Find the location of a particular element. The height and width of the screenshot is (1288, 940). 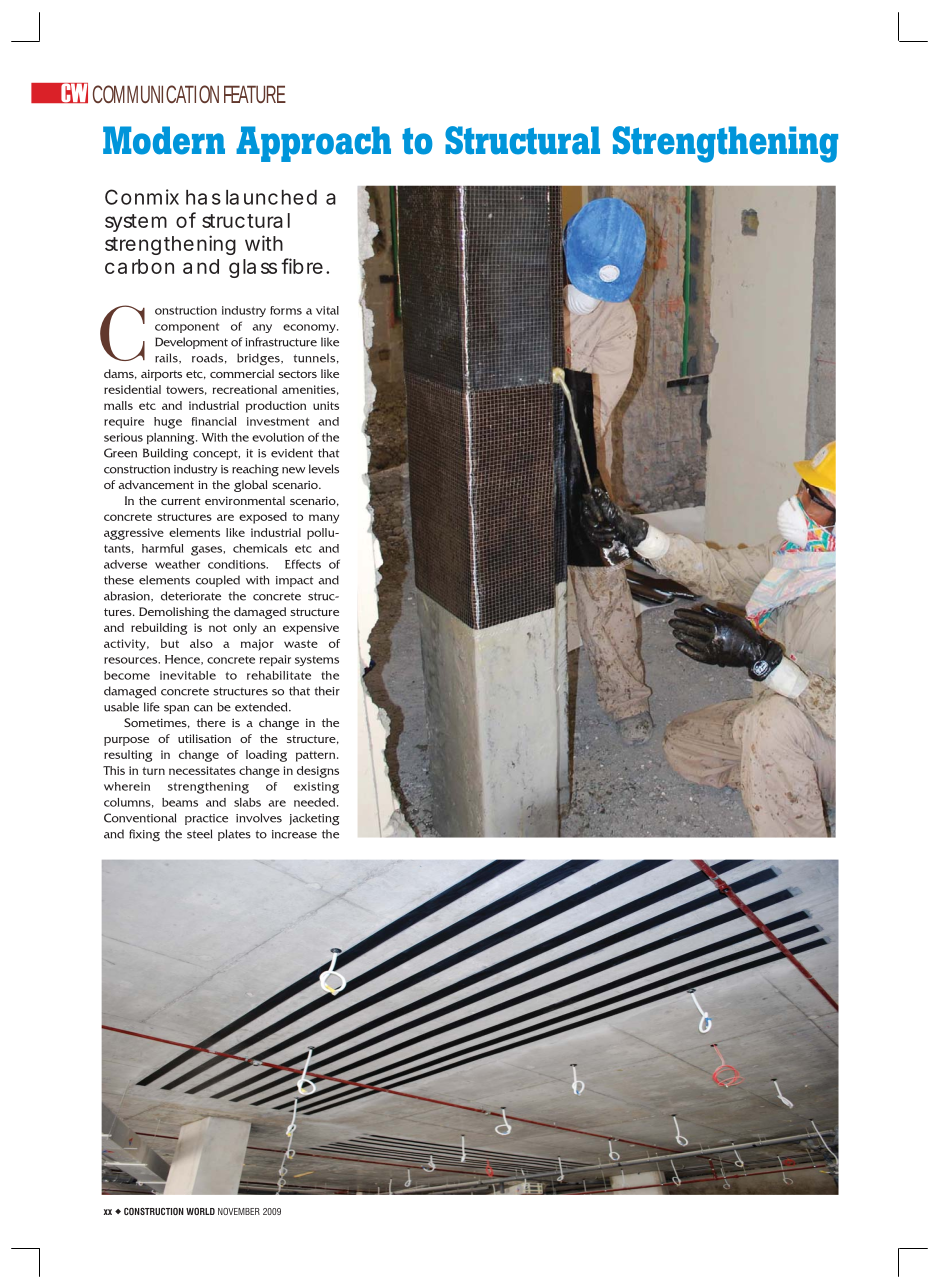

COMMUNICATION is located at coordinates (156, 94).
